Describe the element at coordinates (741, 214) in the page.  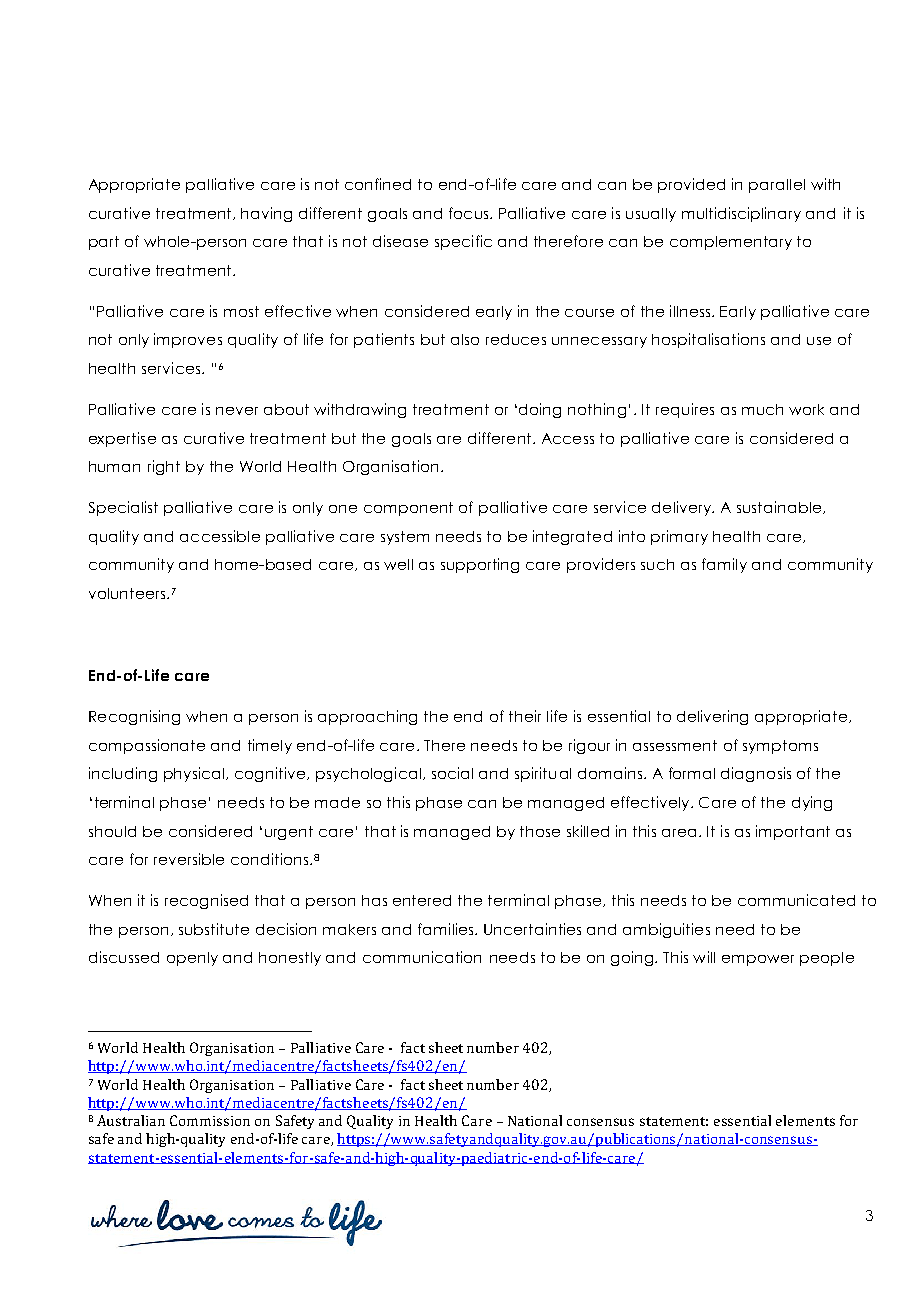
I see `multidisciplinary` at that location.
